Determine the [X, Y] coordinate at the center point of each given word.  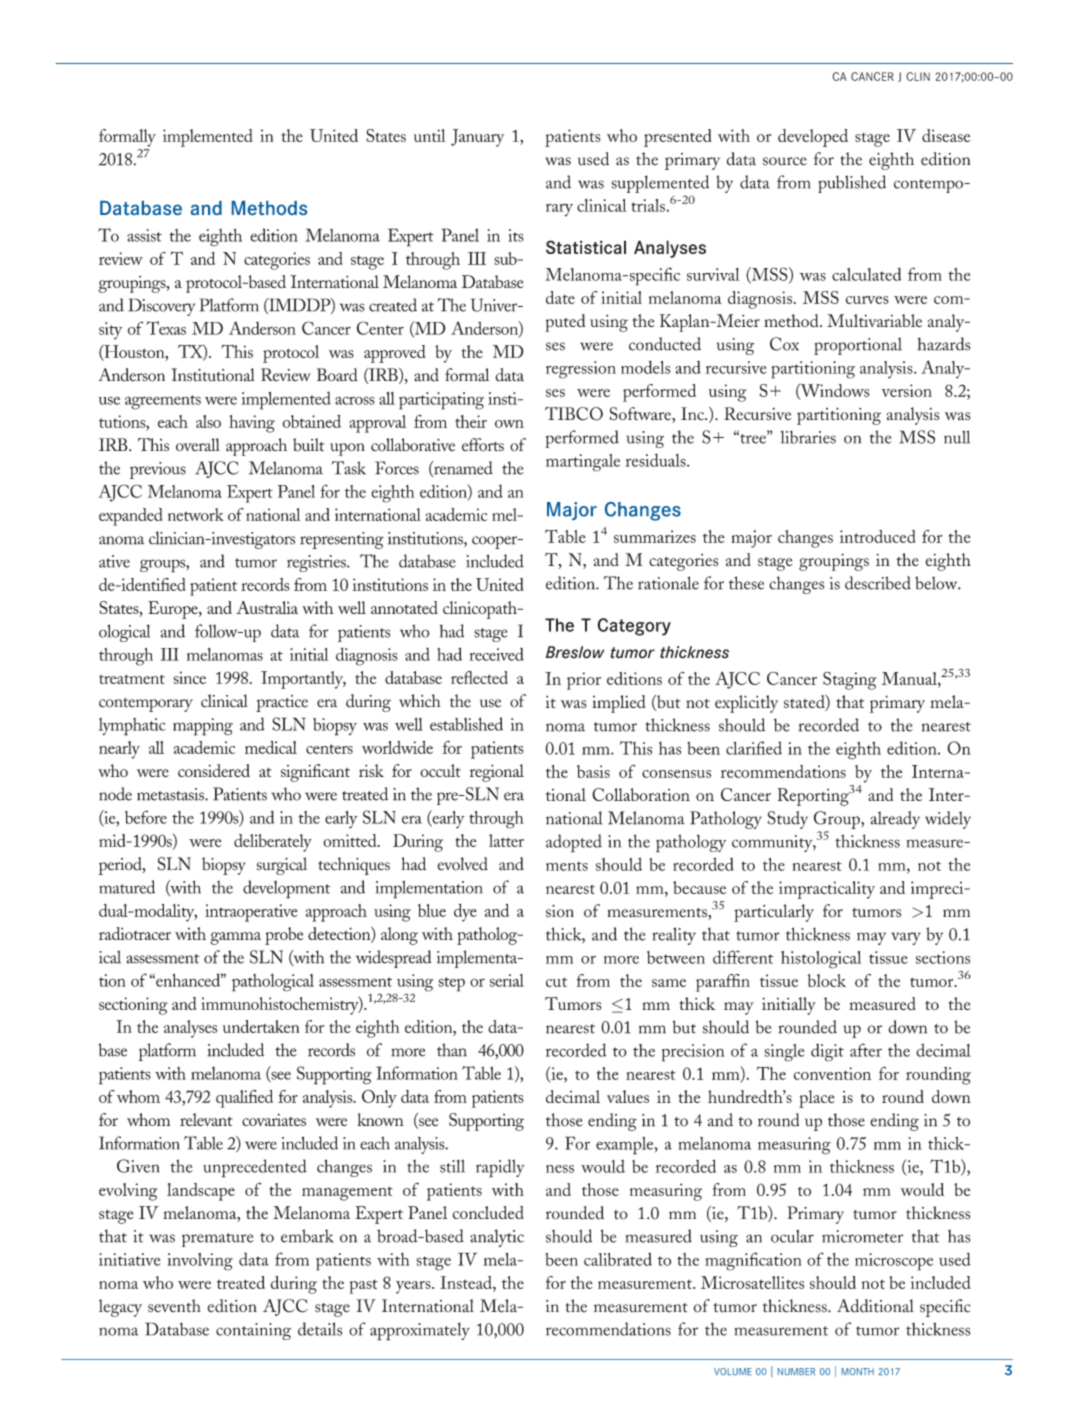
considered [214, 770]
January [477, 138]
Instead [467, 1282]
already [895, 820]
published [852, 184]
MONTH [858, 1371]
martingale [583, 463]
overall [198, 445]
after [866, 1050]
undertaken [261, 1026]
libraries [808, 437]
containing [253, 1331]
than [452, 1050]
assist [144, 235]
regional [497, 773]
